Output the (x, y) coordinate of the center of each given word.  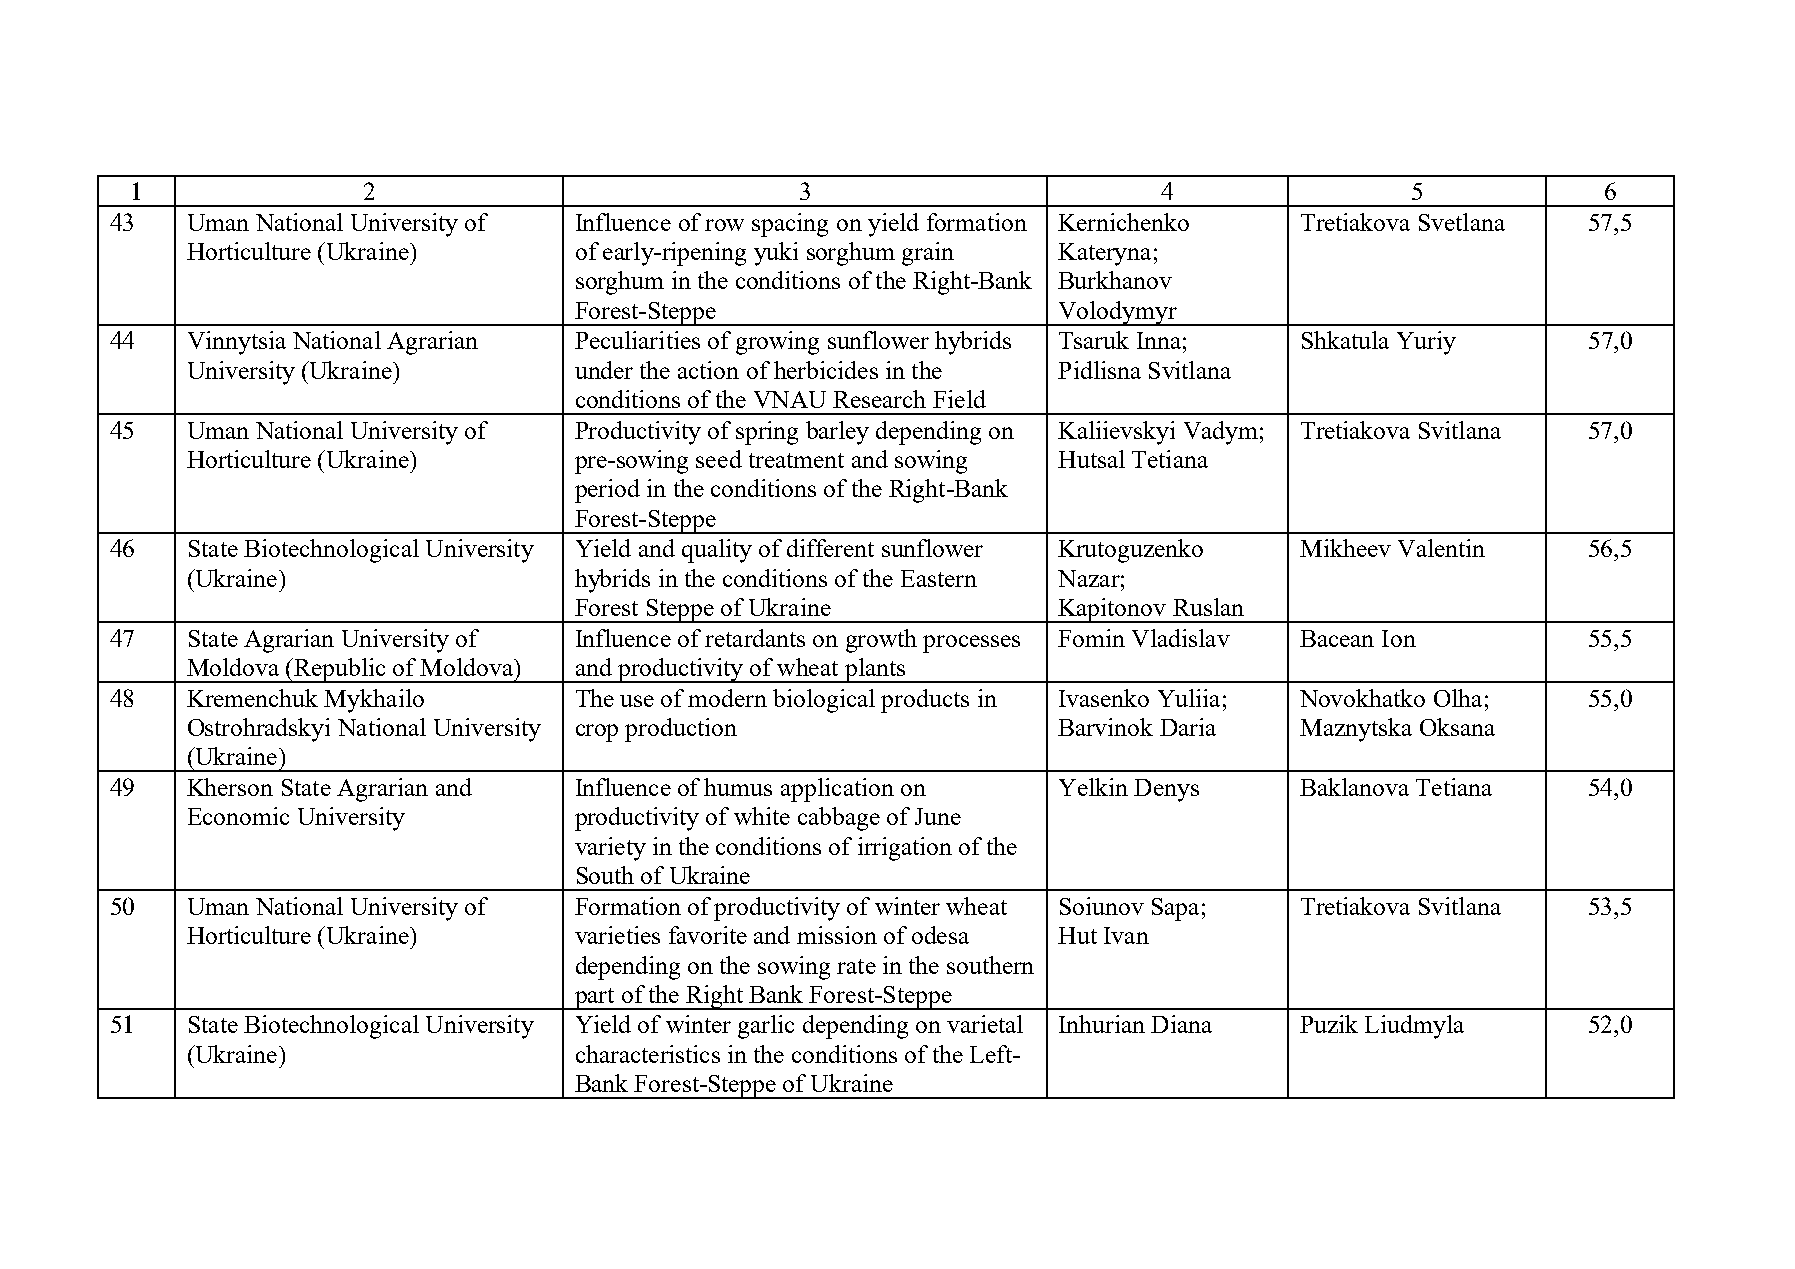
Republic (340, 670)
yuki (776, 254)
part (594, 999)
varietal (985, 1024)
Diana (1181, 1024)
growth (881, 641)
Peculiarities (637, 340)
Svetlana (1462, 222)
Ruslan (1208, 607)
